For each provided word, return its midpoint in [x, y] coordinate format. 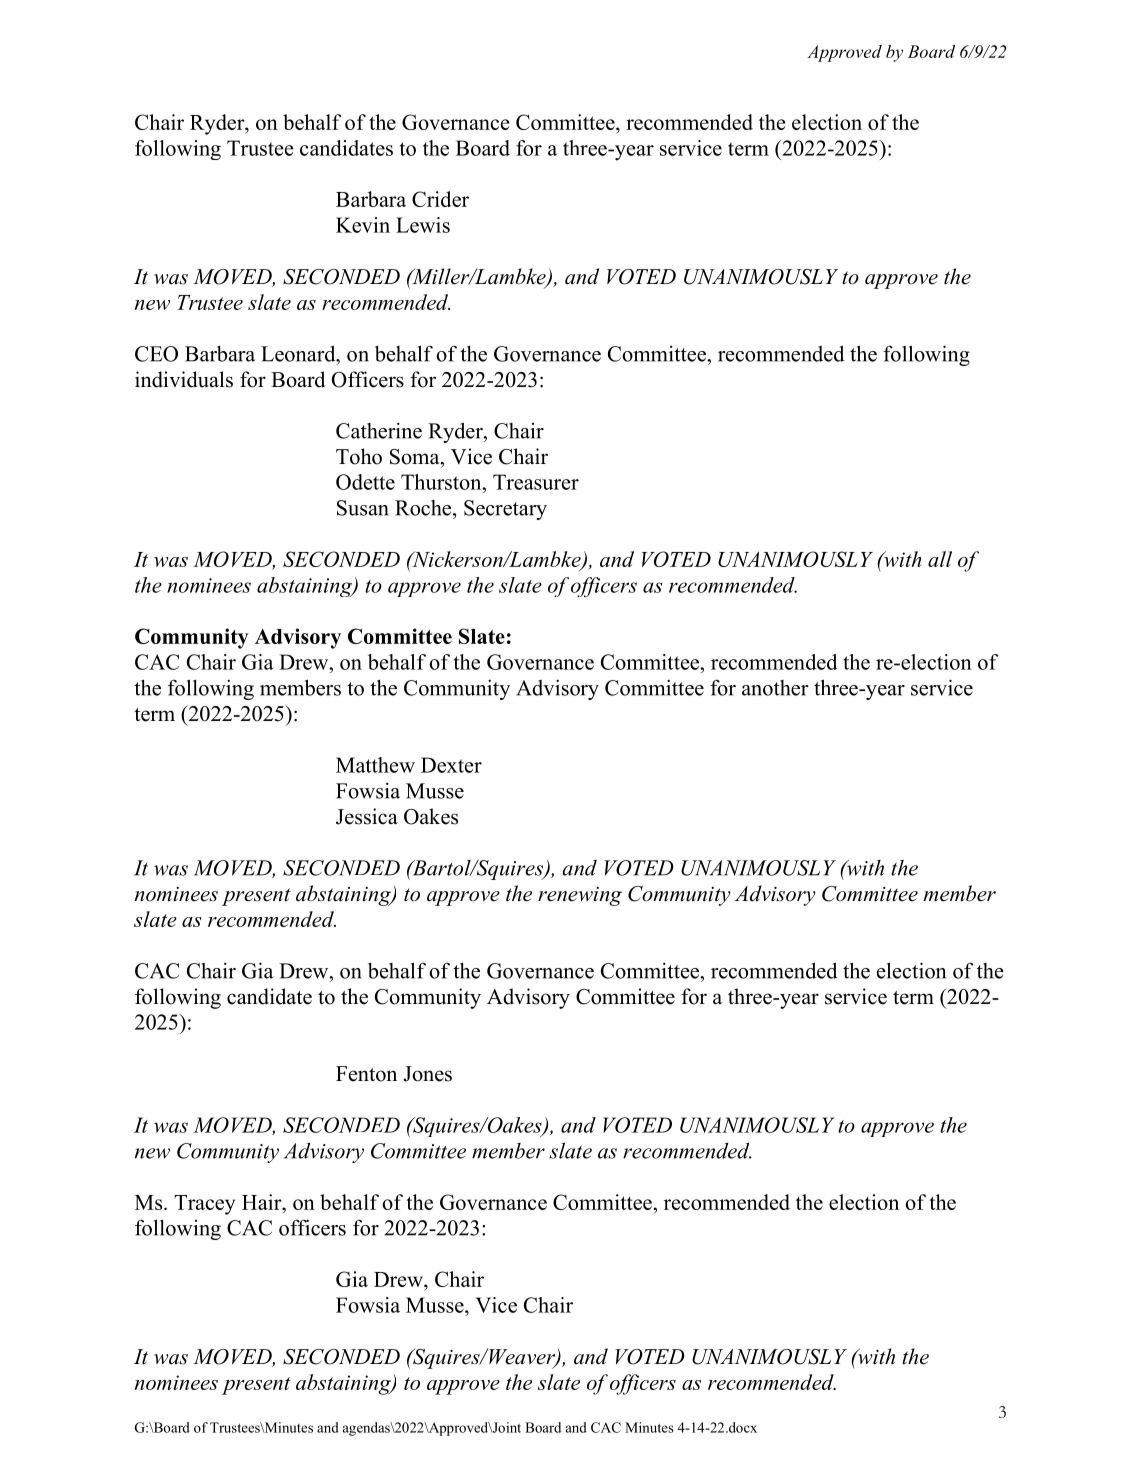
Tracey [204, 1205]
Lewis [423, 225]
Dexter [451, 765]
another [775, 688]
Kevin [363, 225]
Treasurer [536, 482]
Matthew [375, 765]
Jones [427, 1074]
